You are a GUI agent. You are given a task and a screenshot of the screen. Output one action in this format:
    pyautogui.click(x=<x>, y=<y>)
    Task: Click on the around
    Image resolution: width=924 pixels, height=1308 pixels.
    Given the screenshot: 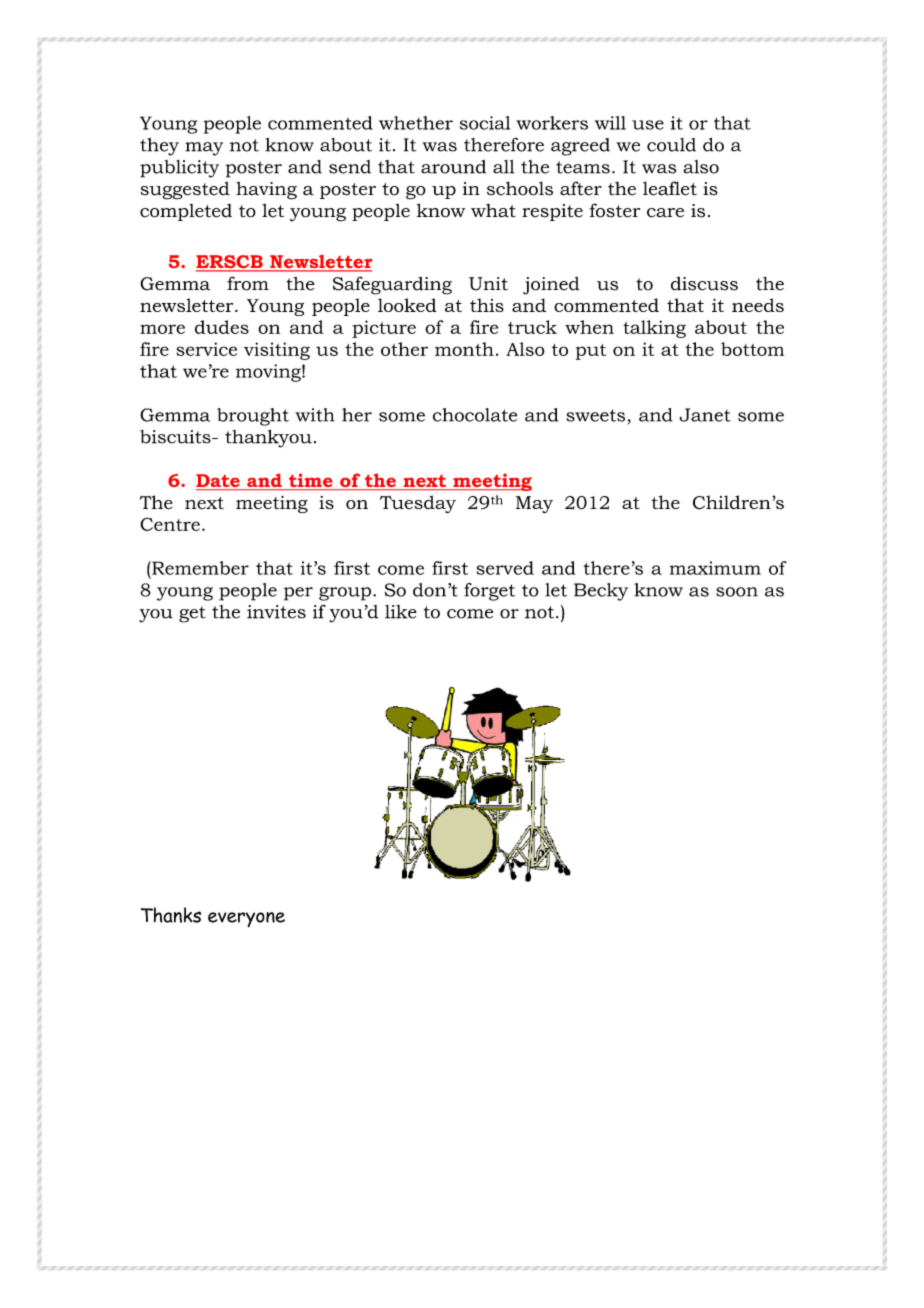 What is the action you would take?
    pyautogui.click(x=453, y=167)
